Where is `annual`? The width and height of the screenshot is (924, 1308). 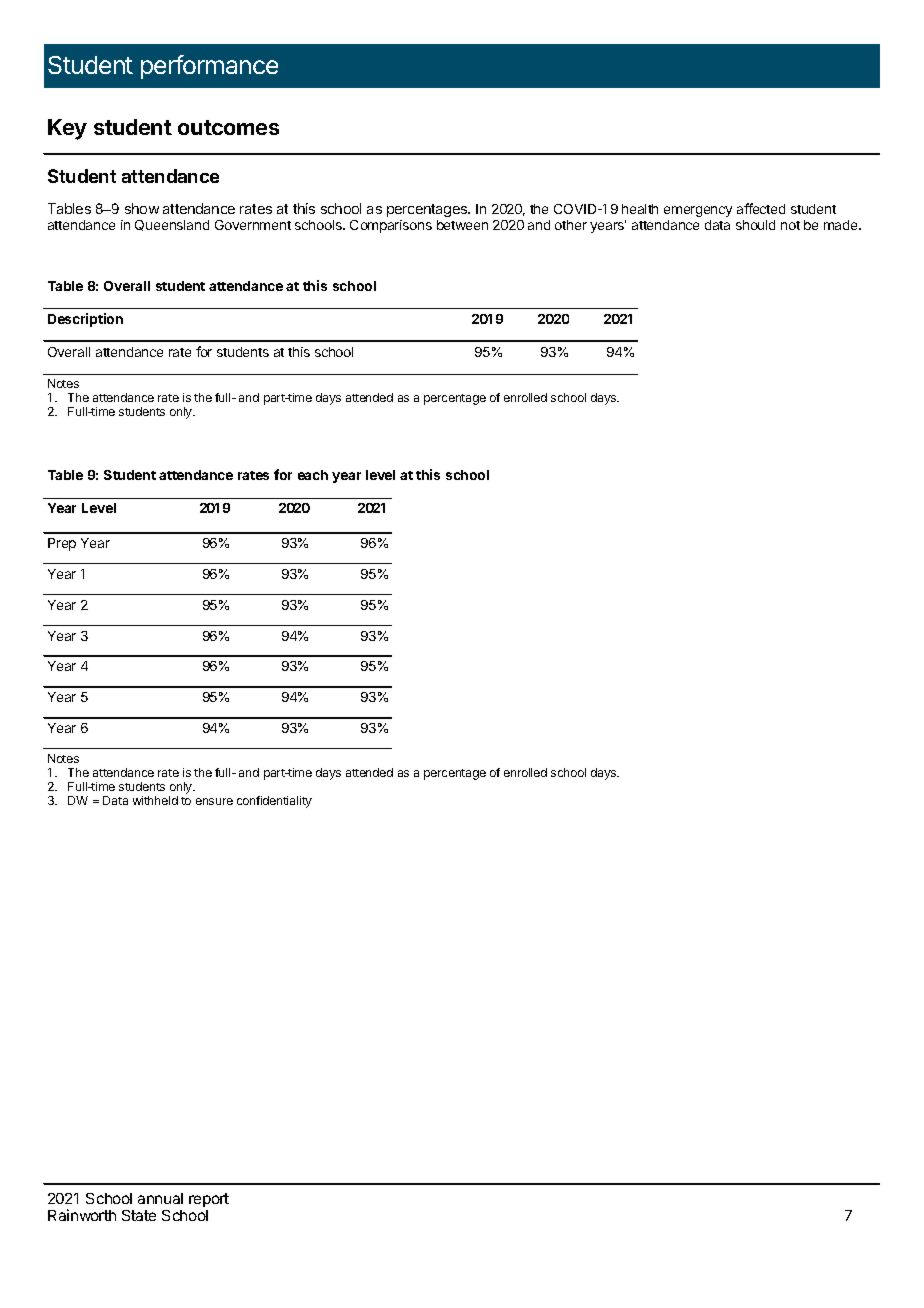
annual is located at coordinates (160, 1198).
